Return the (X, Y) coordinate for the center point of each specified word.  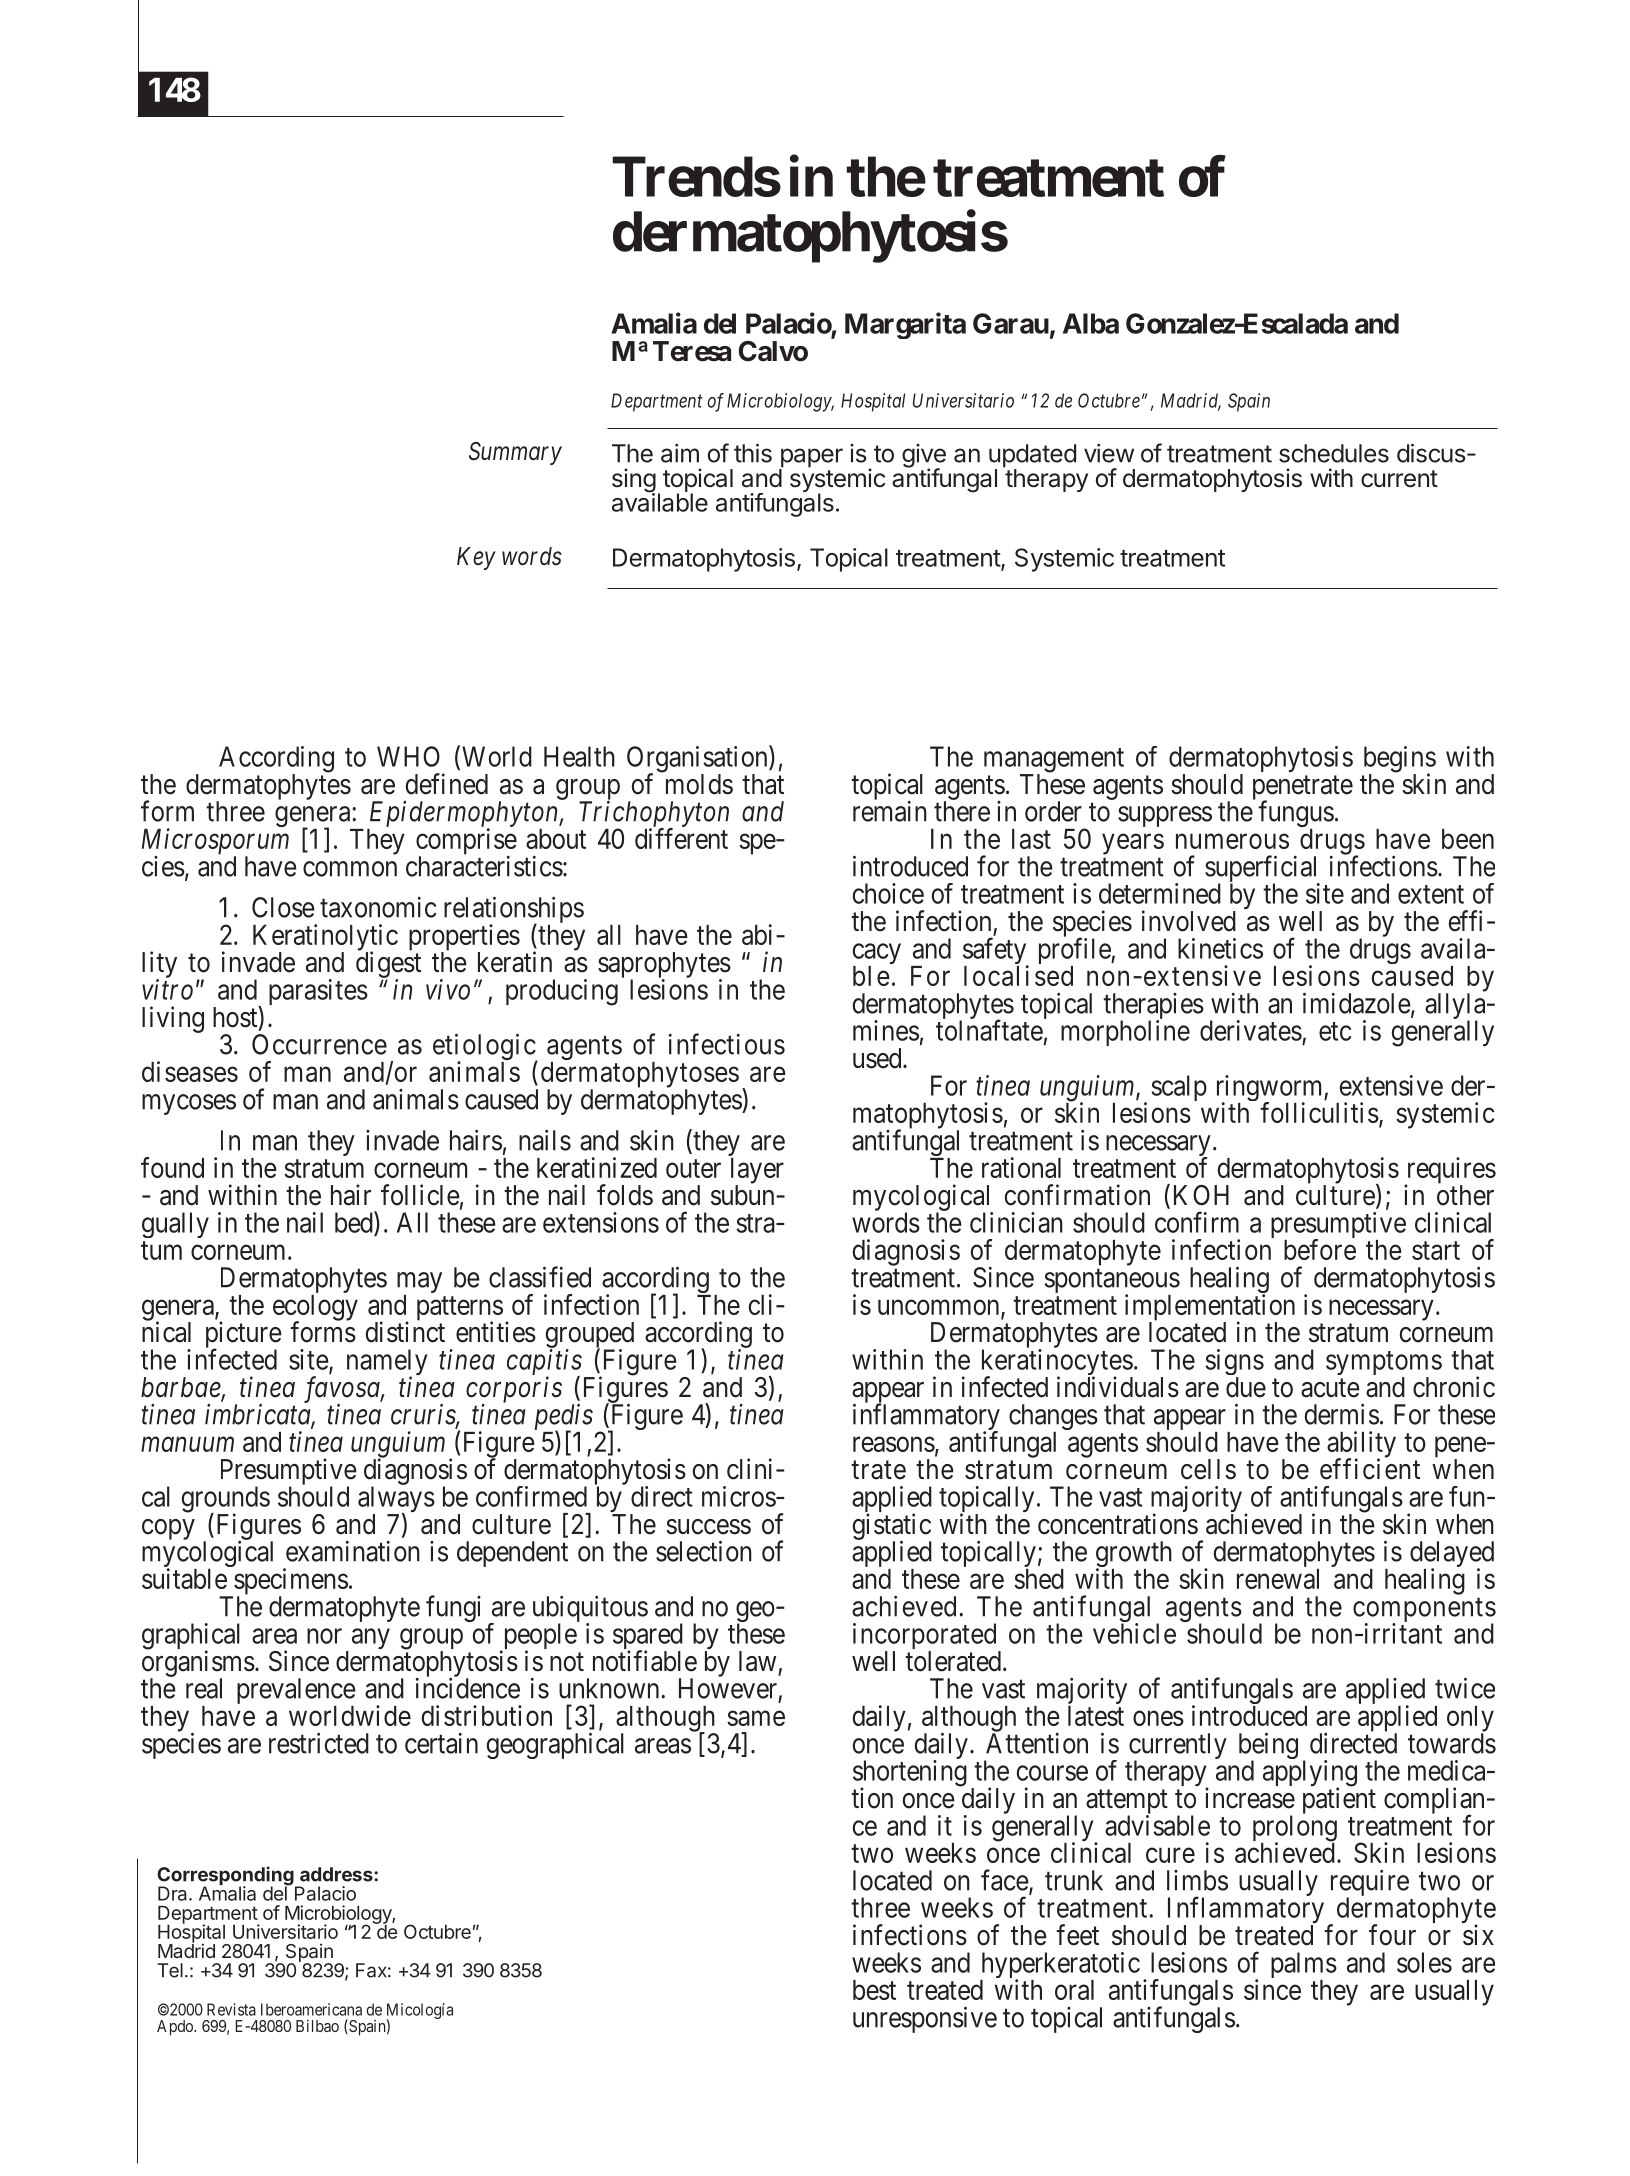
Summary (515, 453)
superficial (1262, 870)
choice (888, 893)
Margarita (905, 325)
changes (1053, 1418)
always (396, 1500)
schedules (1334, 453)
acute (1330, 1388)
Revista (231, 2009)
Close (283, 907)
